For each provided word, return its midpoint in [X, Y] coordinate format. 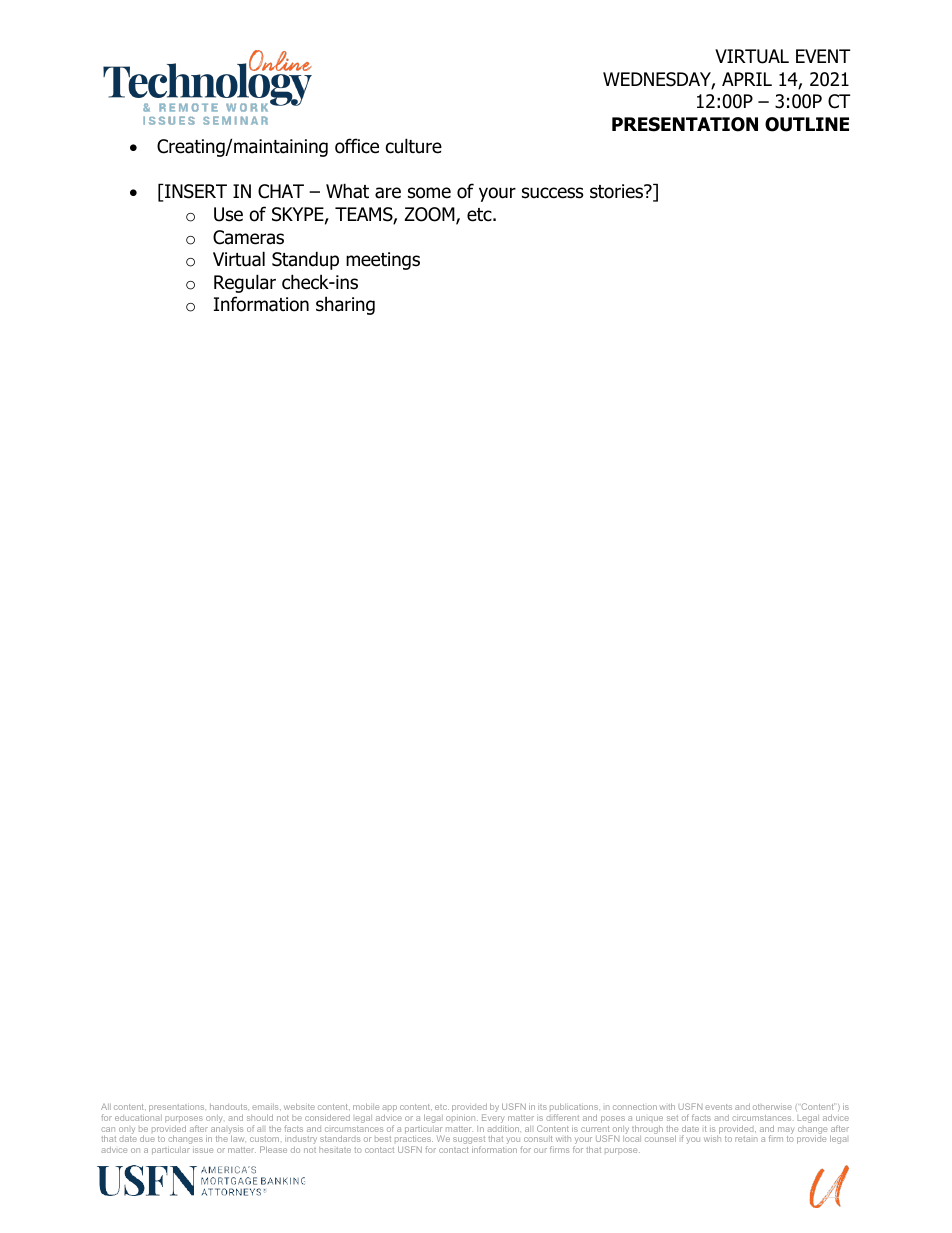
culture [414, 146]
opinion [462, 1117]
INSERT [195, 191]
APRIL [747, 79]
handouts [229, 1107]
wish [712, 1139]
